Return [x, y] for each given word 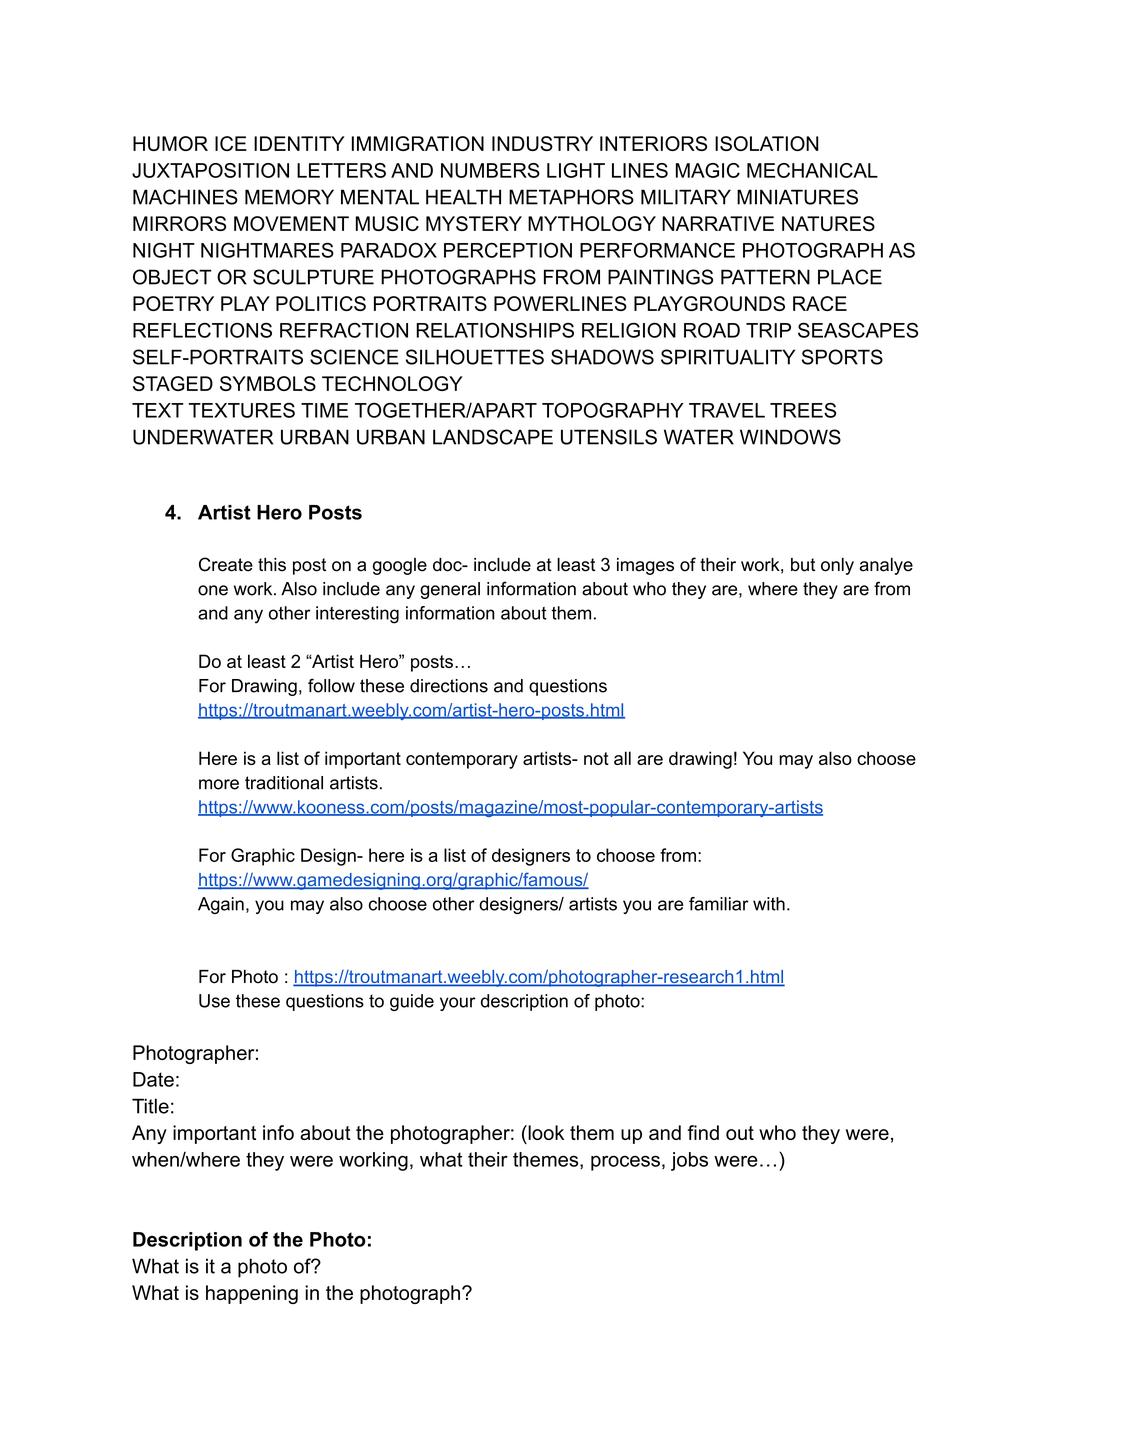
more [219, 784]
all [622, 758]
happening [252, 1294]
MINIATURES [797, 197]
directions [449, 686]
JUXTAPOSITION [210, 170]
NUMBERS [490, 170]
